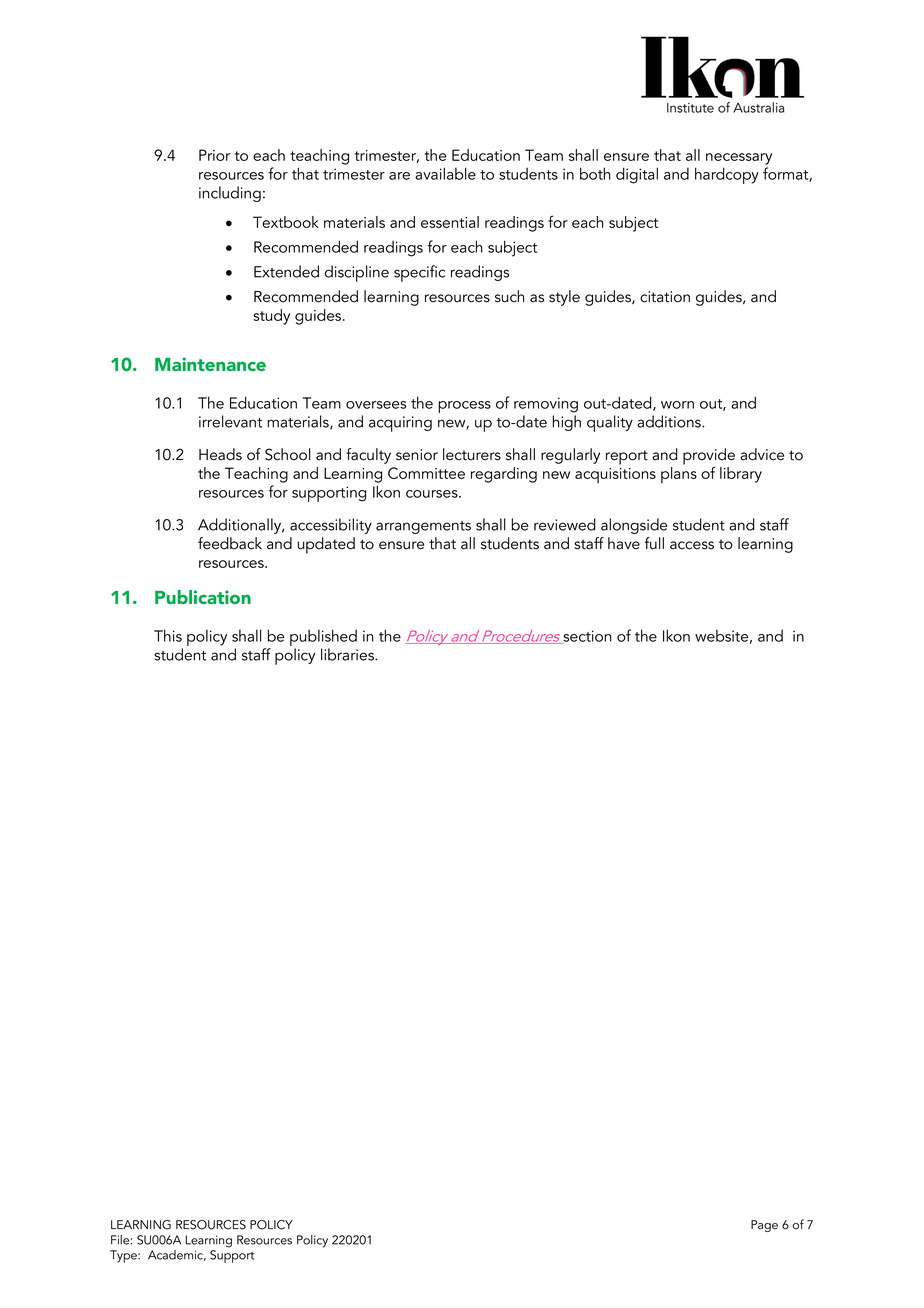 The width and height of the screenshot is (924, 1308). What do you see at coordinates (445, 173) in the screenshot?
I see `available` at bounding box center [445, 173].
